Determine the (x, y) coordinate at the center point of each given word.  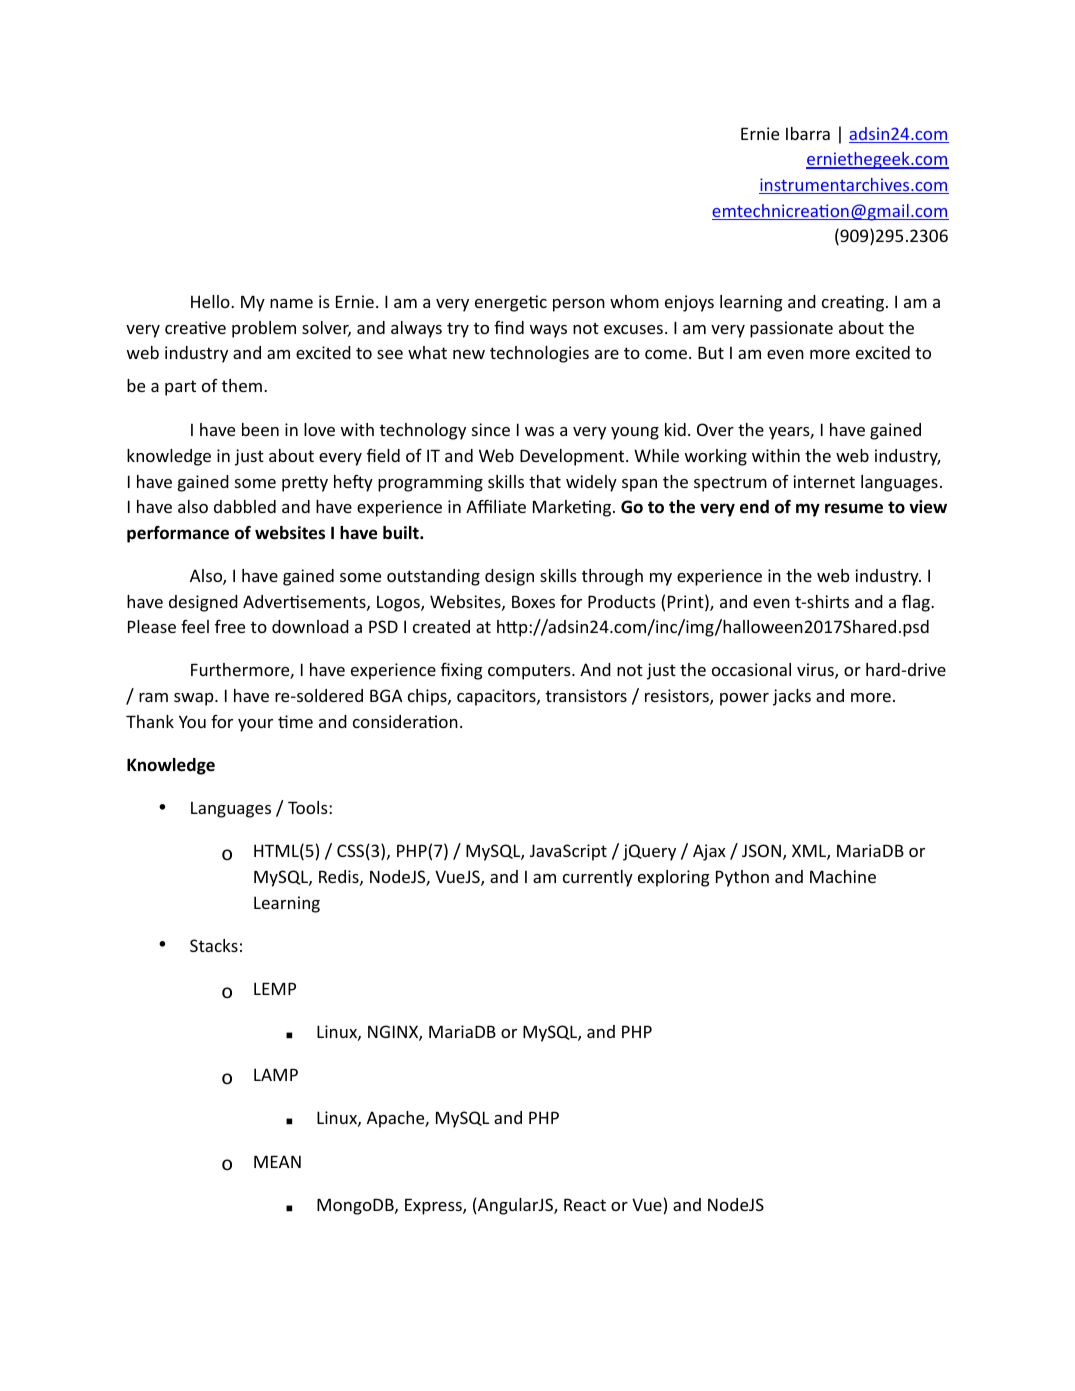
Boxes (533, 601)
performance (178, 534)
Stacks (214, 945)
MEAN (277, 1161)
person (579, 305)
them (242, 385)
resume (854, 508)
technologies (539, 354)
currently (598, 878)
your (255, 725)
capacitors (497, 697)
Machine (843, 876)
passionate (791, 329)
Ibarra (808, 133)
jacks (792, 697)
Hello (211, 301)
